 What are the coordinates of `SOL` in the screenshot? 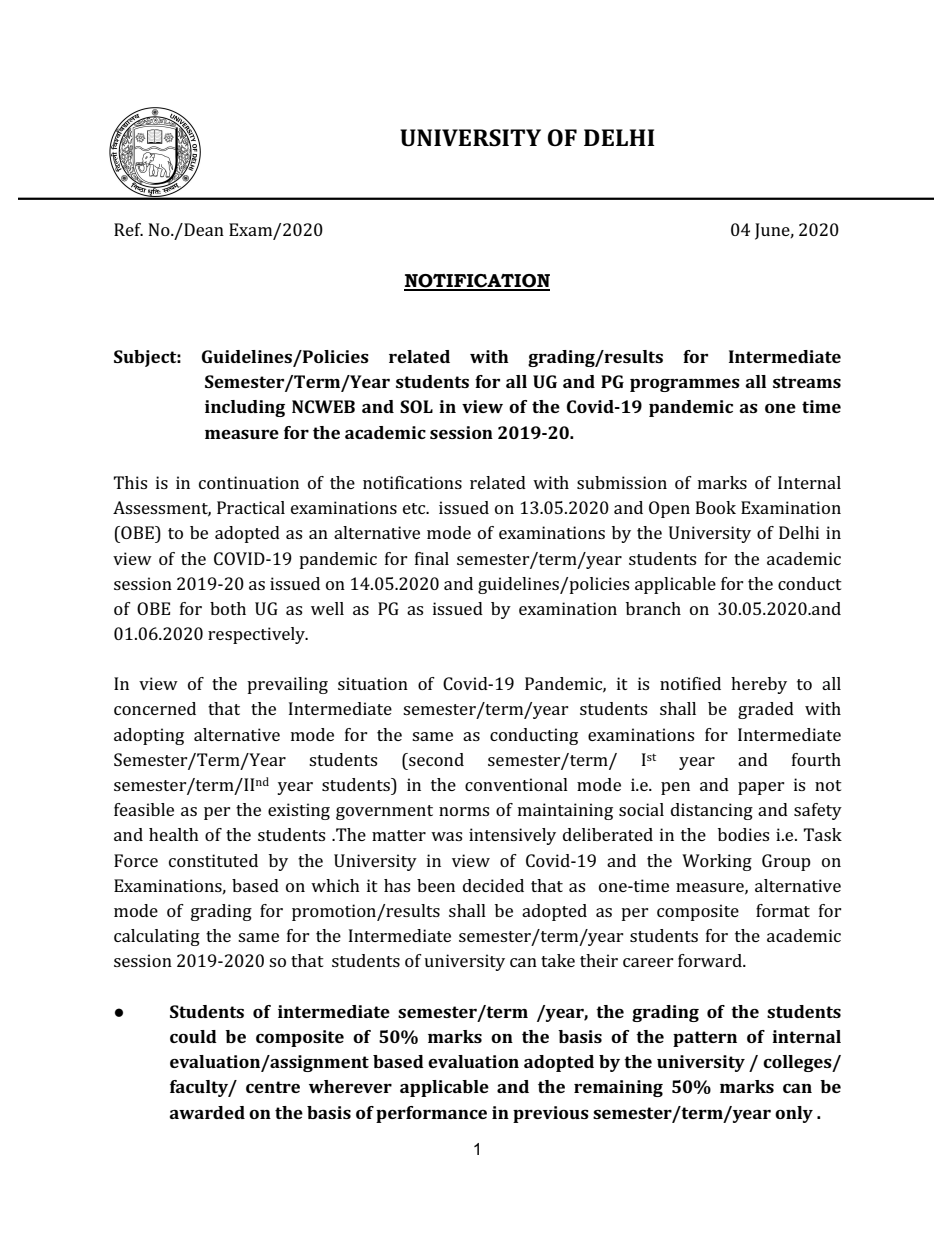 It's located at (416, 406).
